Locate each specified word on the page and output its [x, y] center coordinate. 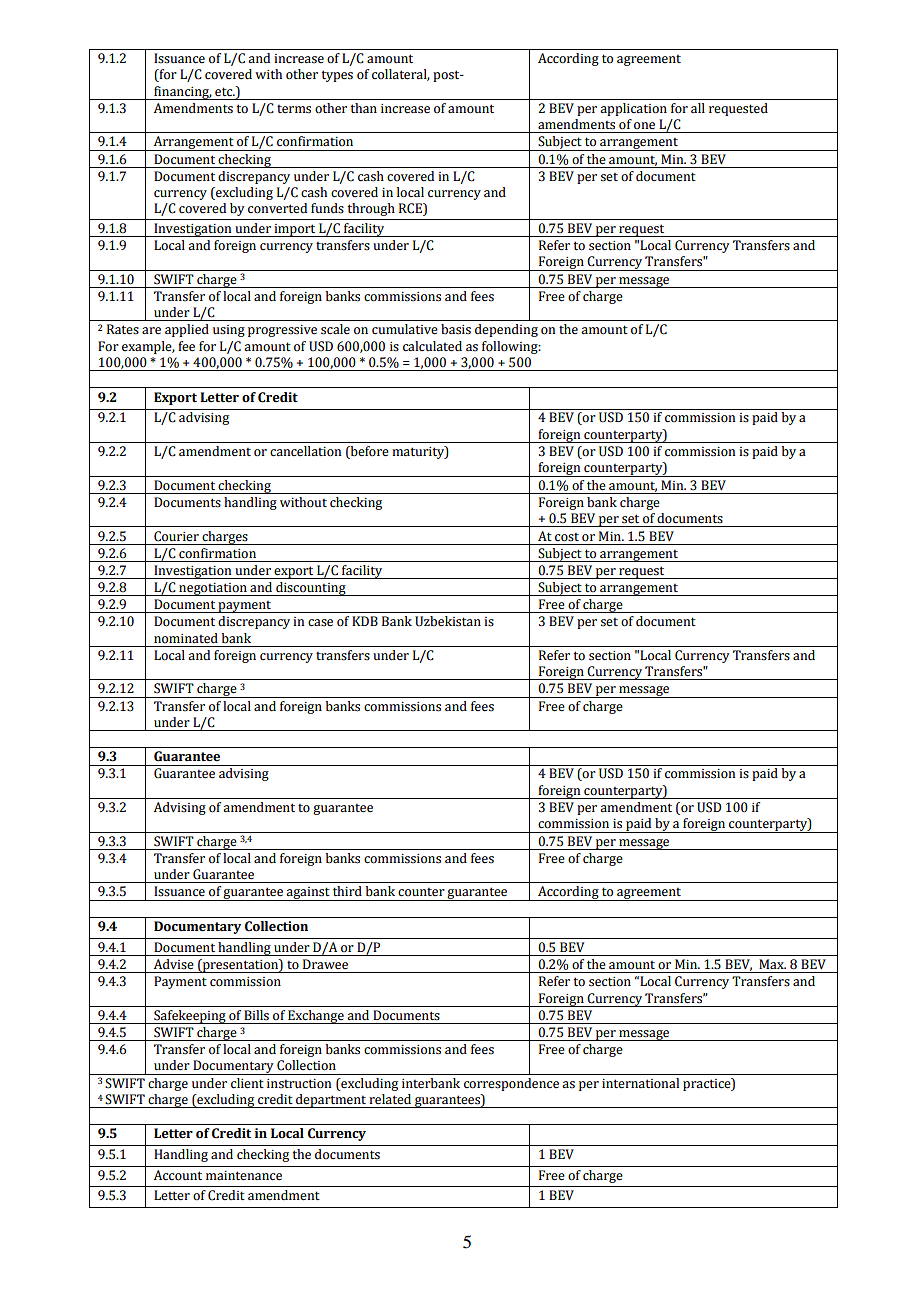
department [331, 1101]
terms [294, 109]
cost [567, 537]
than [364, 108]
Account [178, 1175]
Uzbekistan [448, 621]
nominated [186, 638]
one [644, 126]
